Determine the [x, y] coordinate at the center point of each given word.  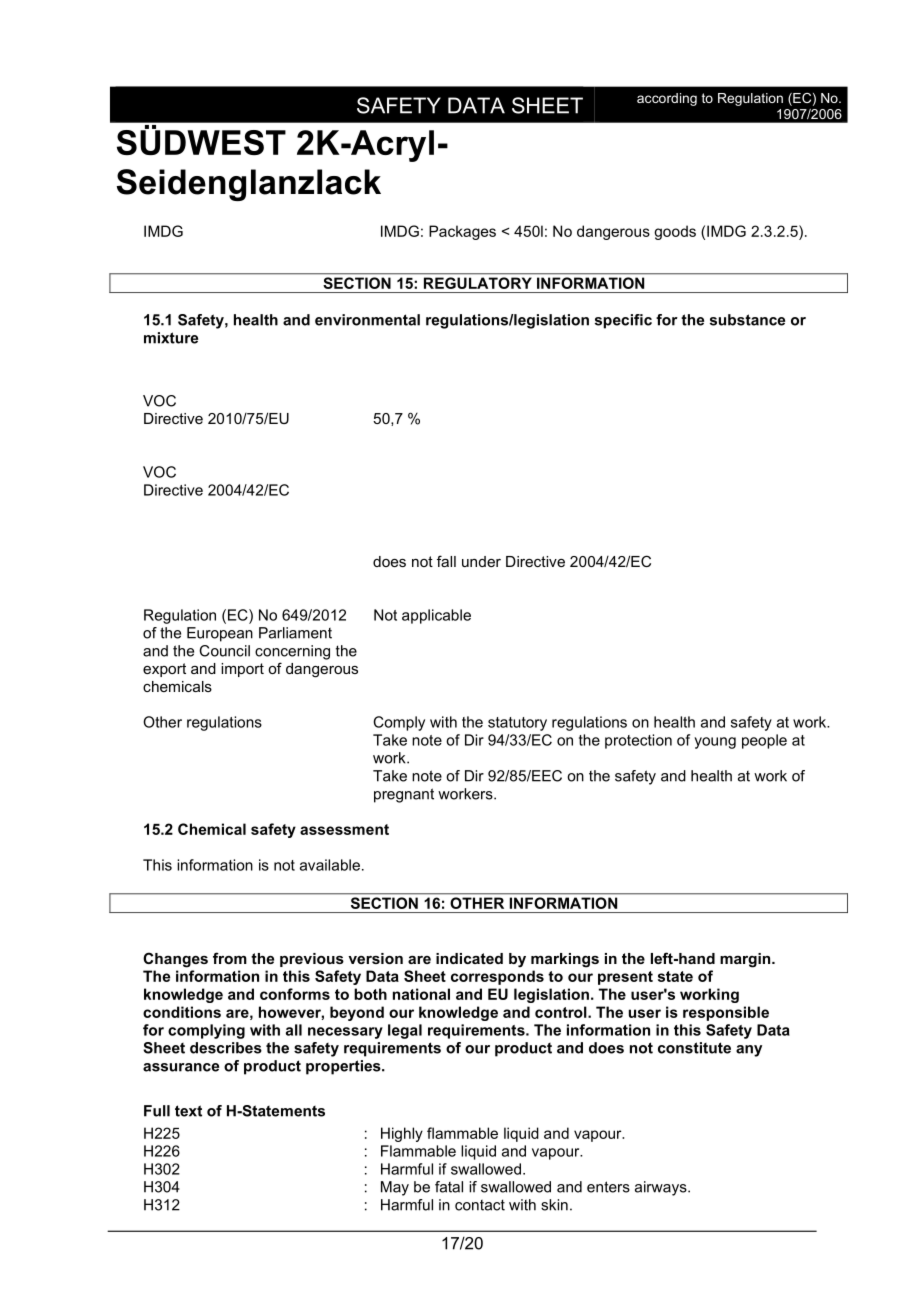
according [667, 99]
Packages [462, 232]
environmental [367, 320]
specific [623, 321]
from [230, 958]
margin [746, 960]
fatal [449, 1187]
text [188, 1111]
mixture [171, 338]
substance [747, 320]
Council [224, 651]
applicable [436, 616]
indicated [469, 958]
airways [662, 1188]
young [715, 743]
